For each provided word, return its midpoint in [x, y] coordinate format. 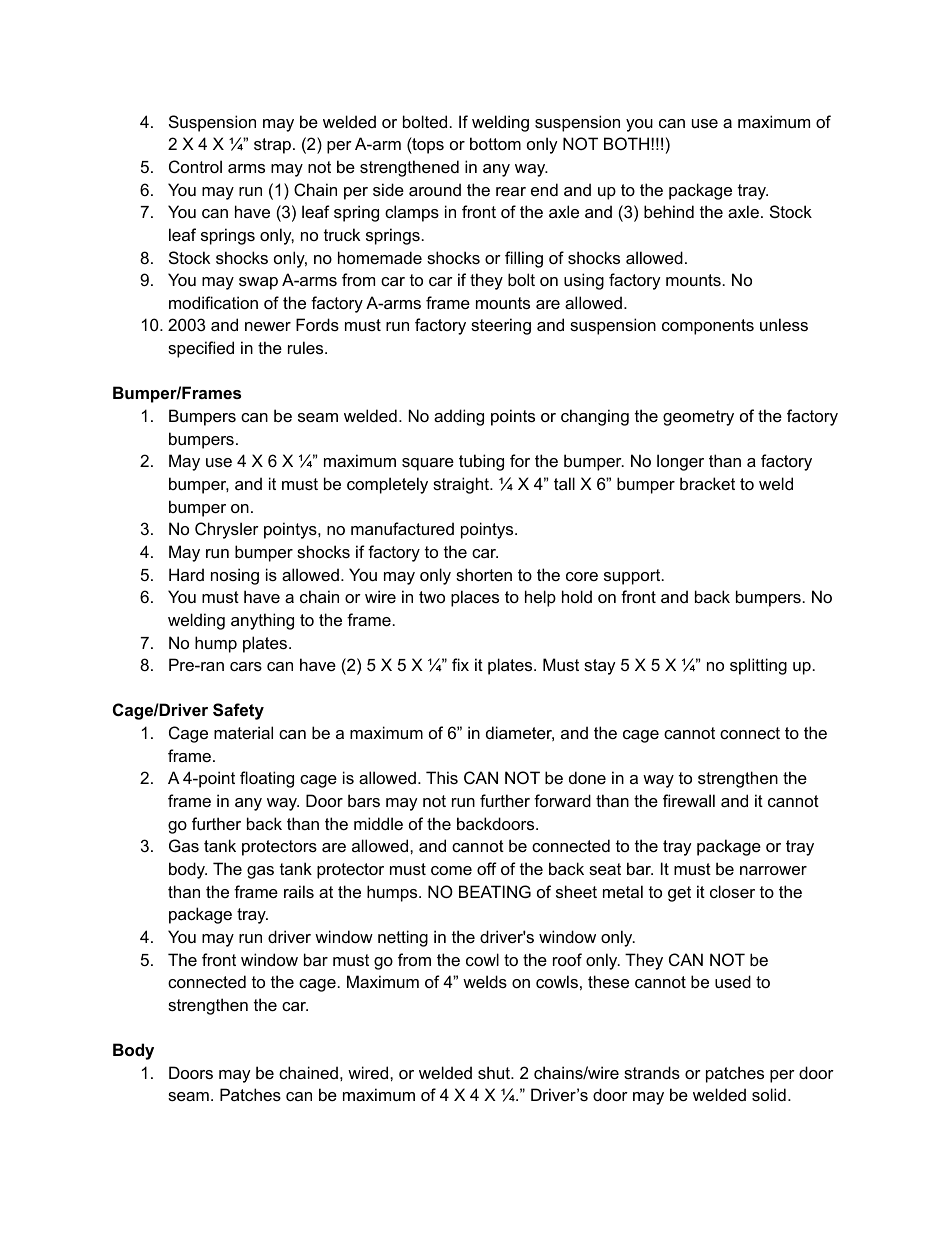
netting [403, 938]
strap [272, 146]
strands [652, 1072]
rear [511, 191]
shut [495, 1072]
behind [669, 211]
